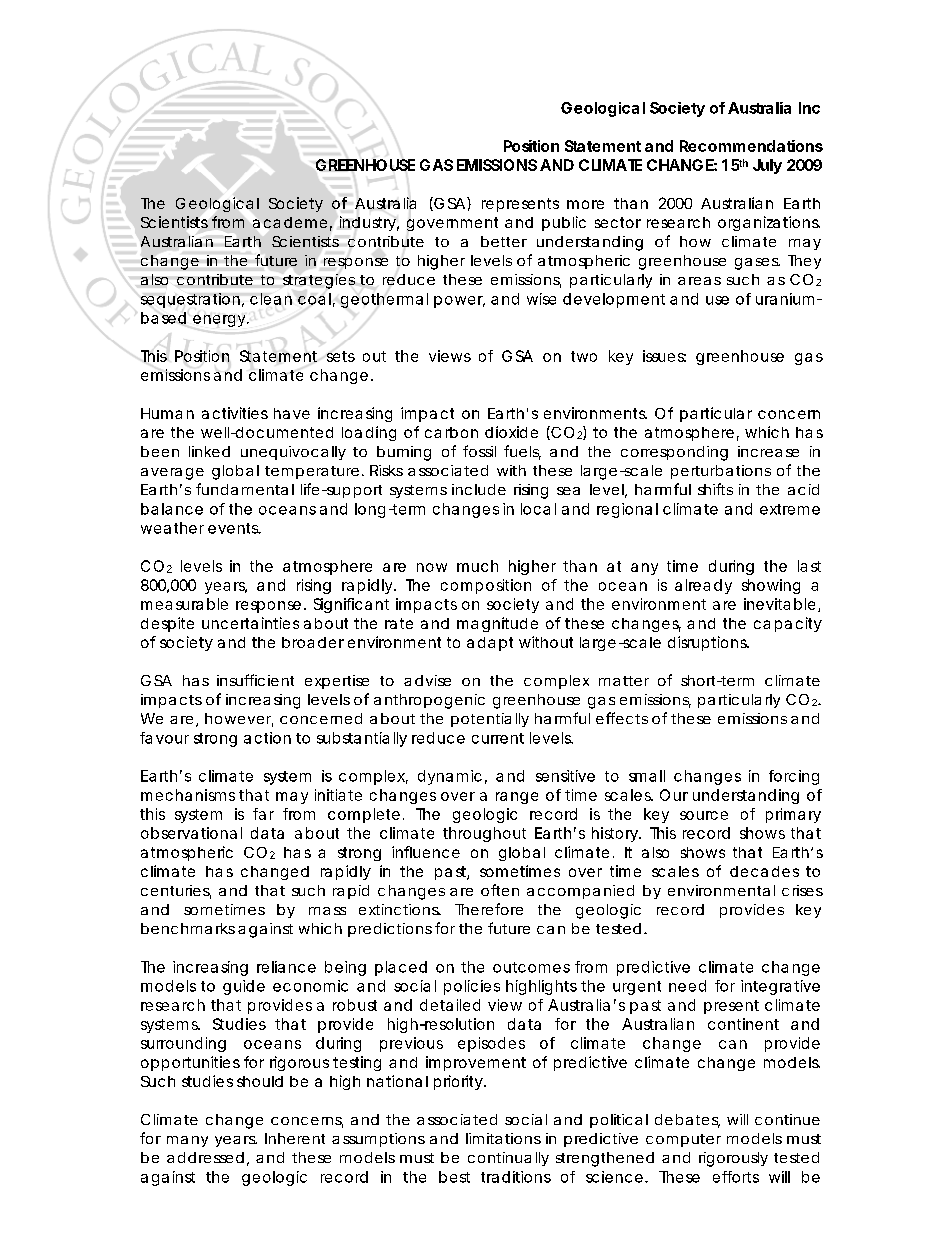 The height and width of the screenshot is (1233, 952). Describe the element at coordinates (205, 1157) in the screenshot. I see `addressed` at that location.
